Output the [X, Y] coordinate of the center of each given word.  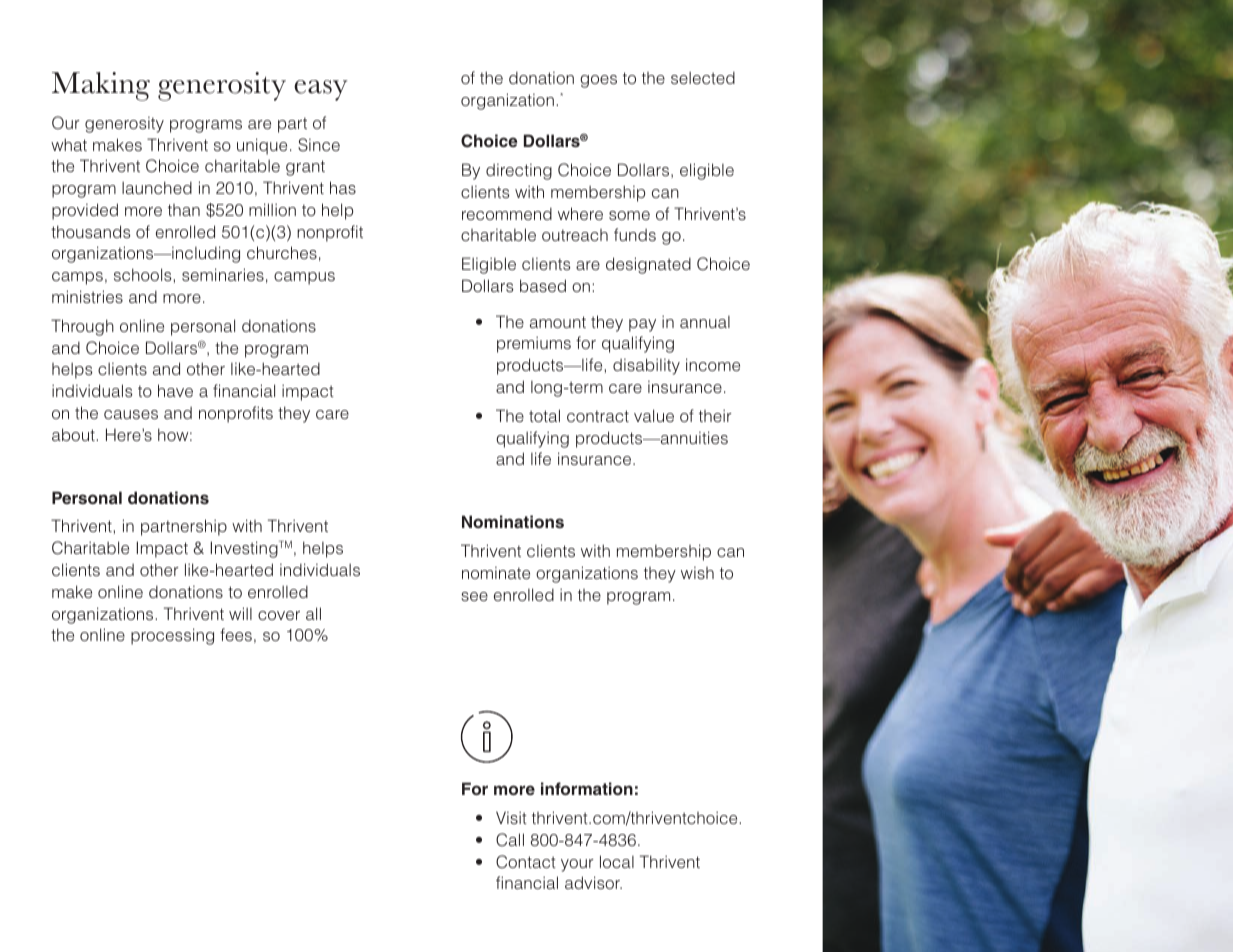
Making [101, 86]
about [74, 434]
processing [172, 636]
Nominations [513, 521]
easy [320, 90]
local [617, 861]
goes [598, 81]
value [654, 415]
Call [510, 840]
